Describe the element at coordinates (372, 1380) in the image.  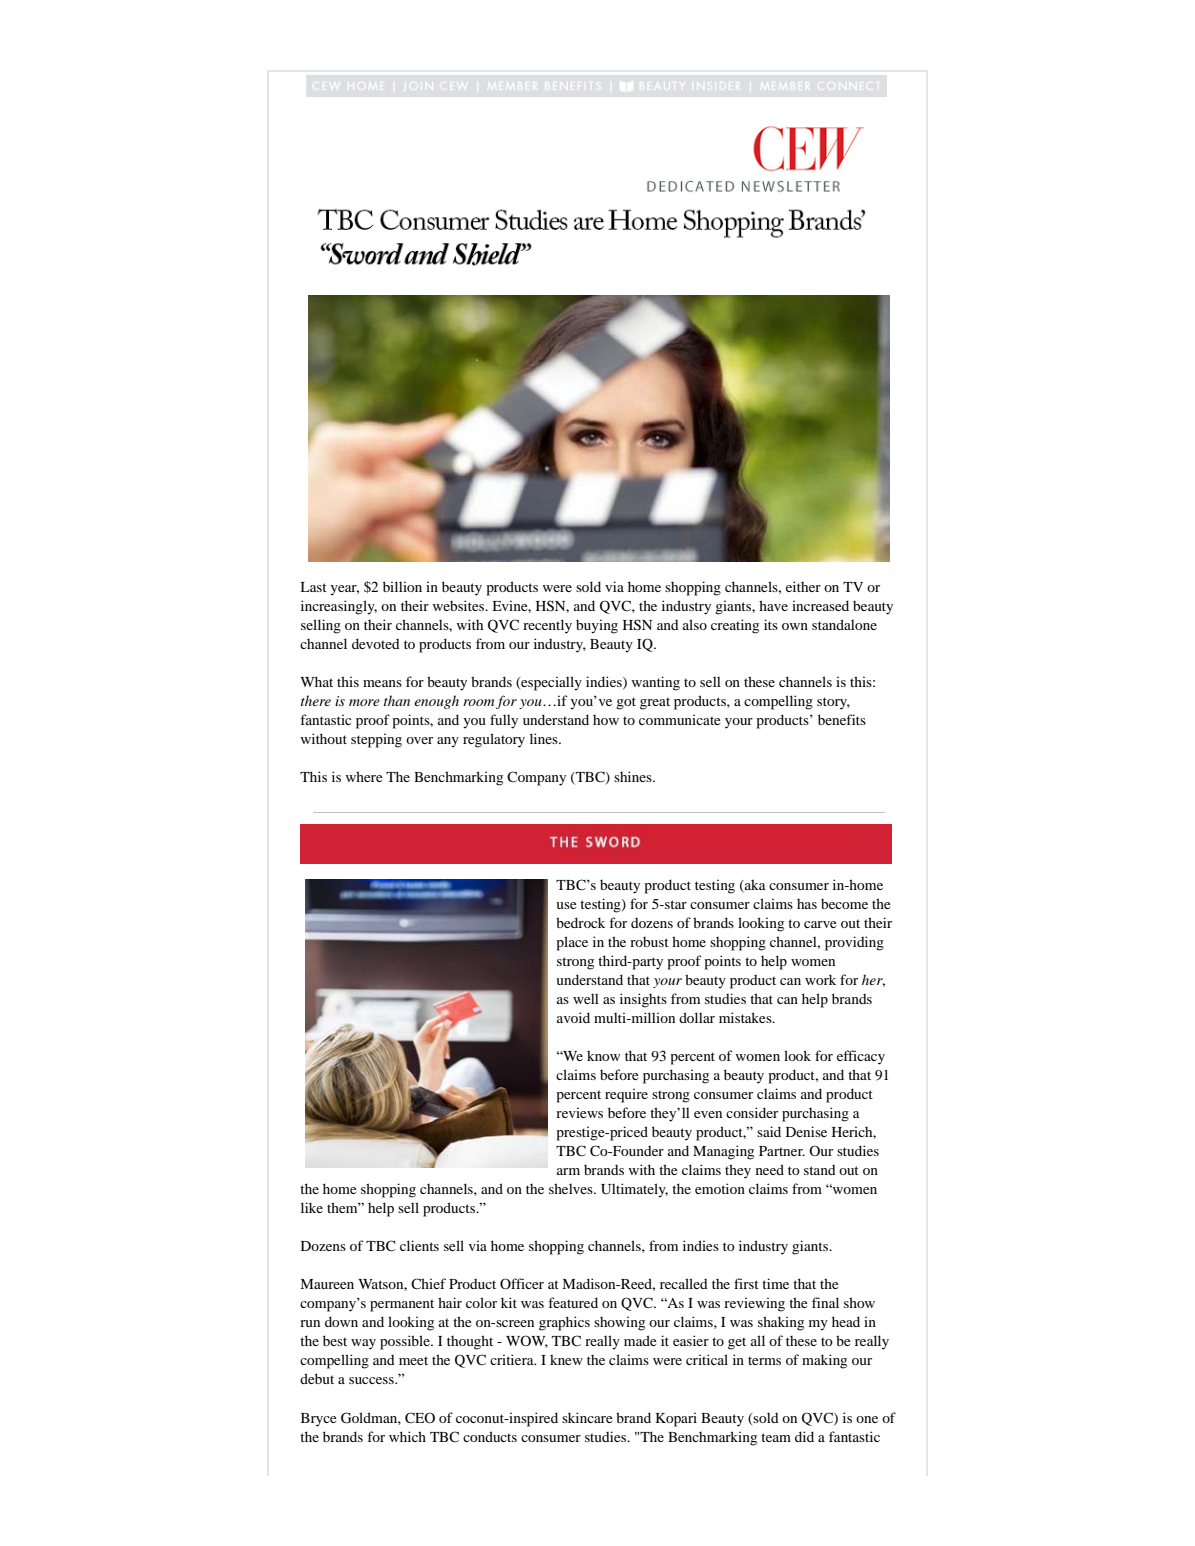
I see `success` at that location.
